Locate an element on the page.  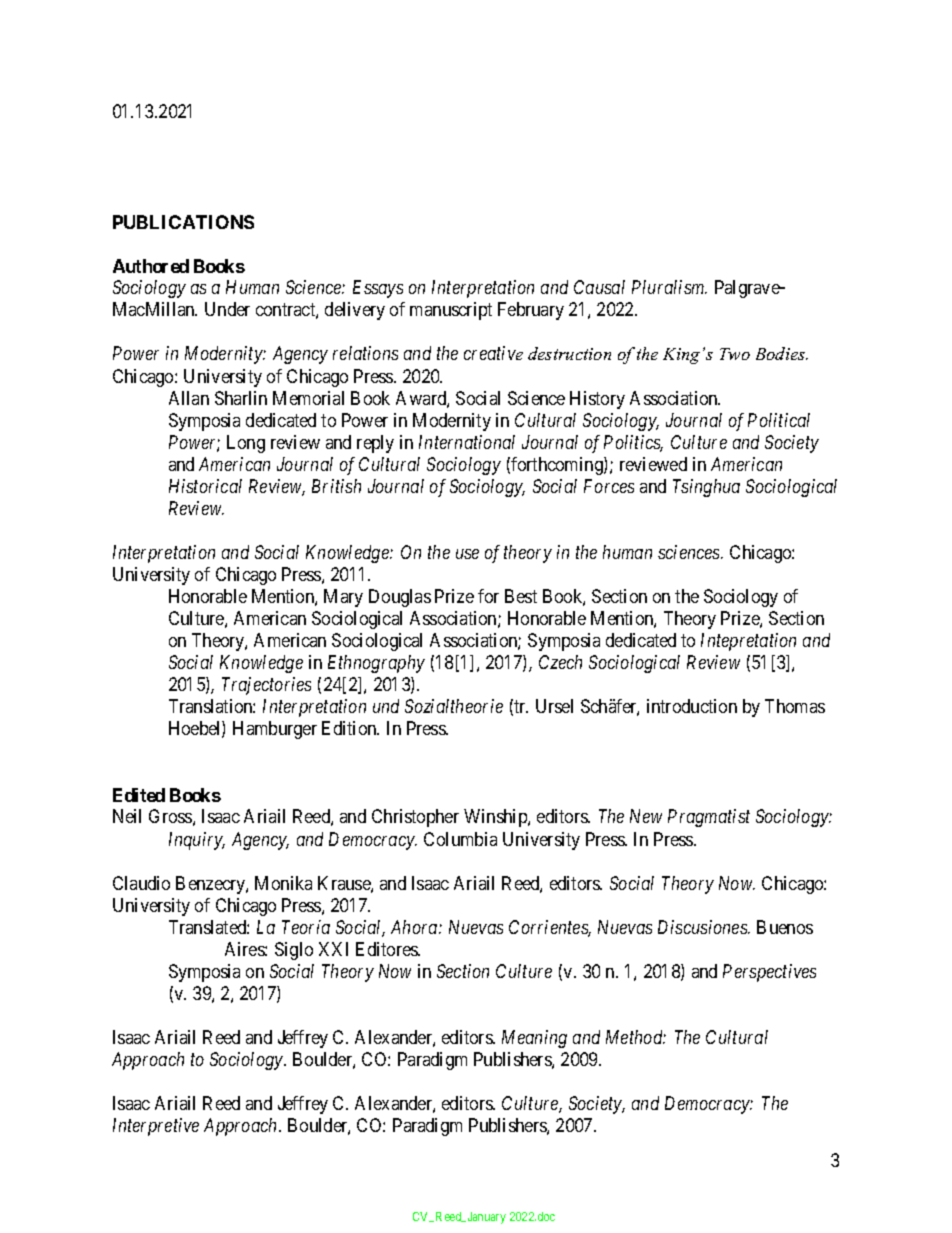
Interpretive is located at coordinates (156, 1127).
